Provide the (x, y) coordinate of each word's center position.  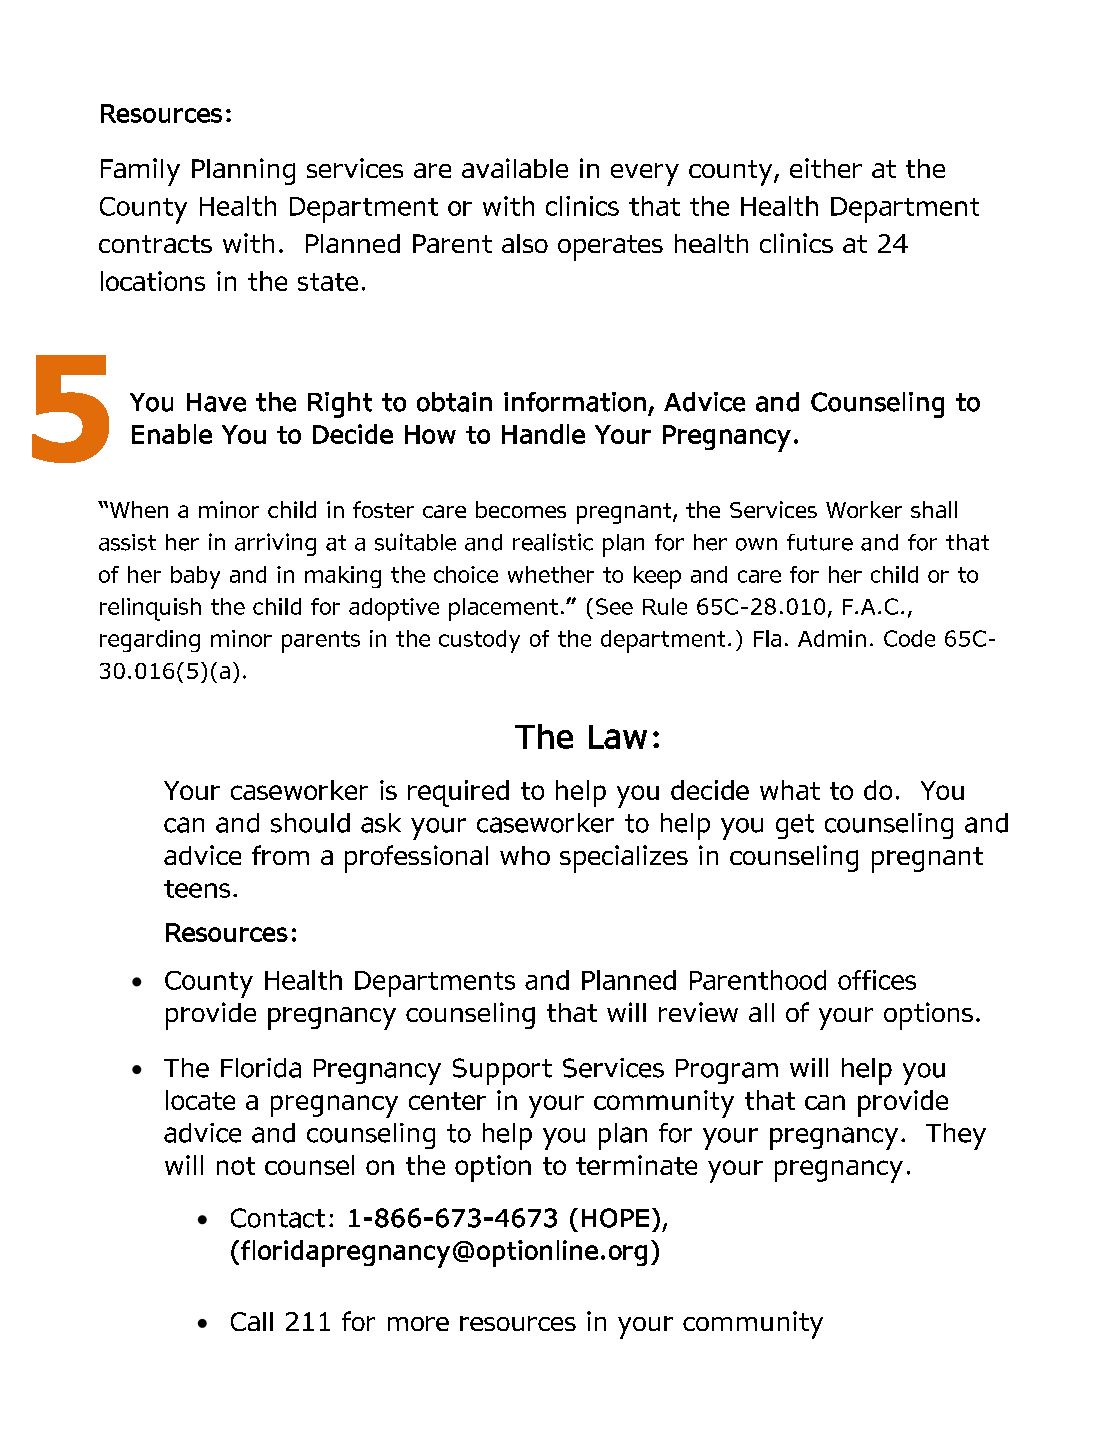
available (515, 168)
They (956, 1136)
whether (551, 574)
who (525, 855)
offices (877, 980)
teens (197, 889)
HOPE (615, 1218)
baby (195, 577)
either (826, 168)
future (820, 542)
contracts (155, 244)
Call (252, 1321)
